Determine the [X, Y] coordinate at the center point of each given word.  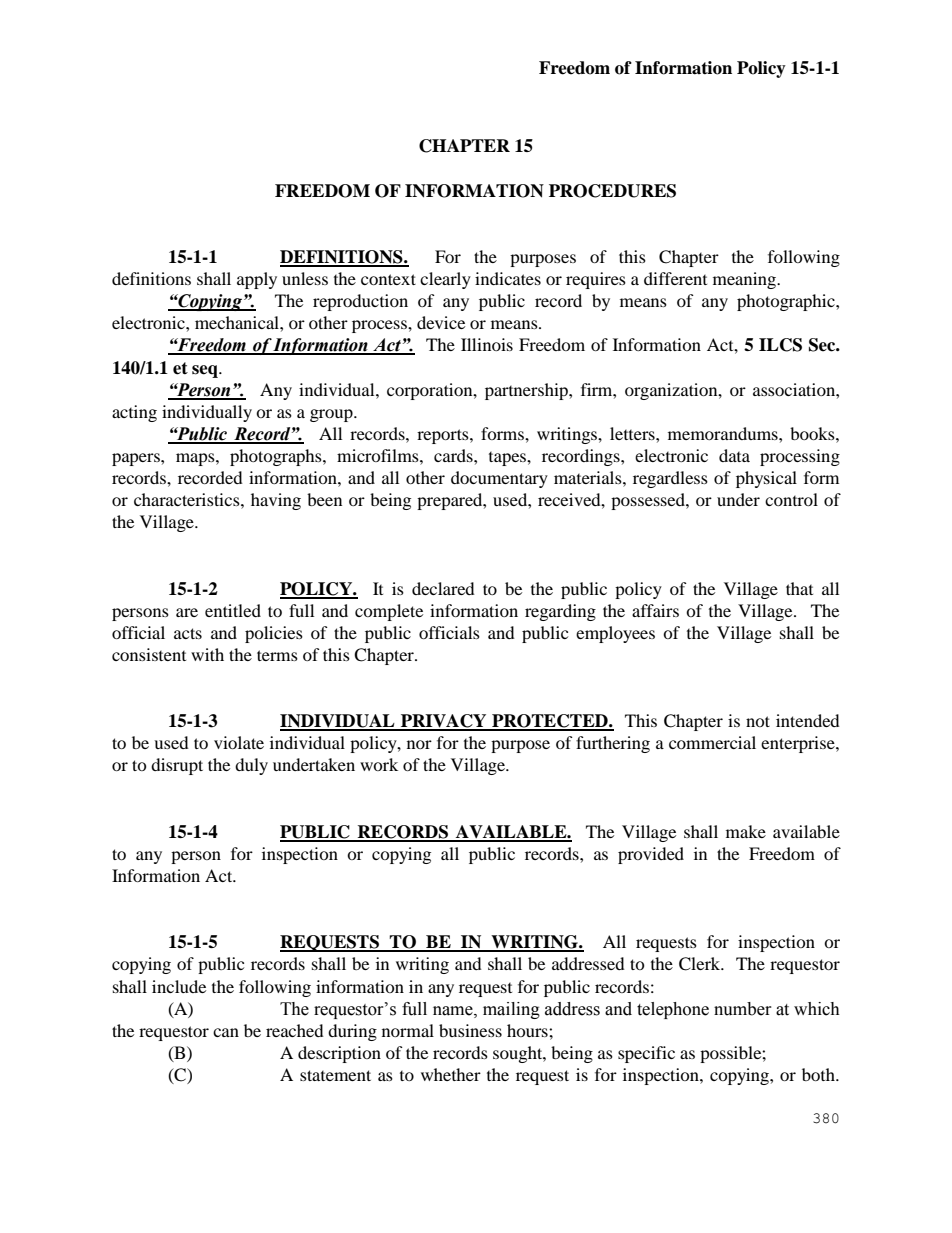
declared [443, 588]
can [226, 1032]
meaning [746, 280]
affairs [655, 610]
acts [188, 633]
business [470, 1030]
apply [257, 280]
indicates [508, 278]
